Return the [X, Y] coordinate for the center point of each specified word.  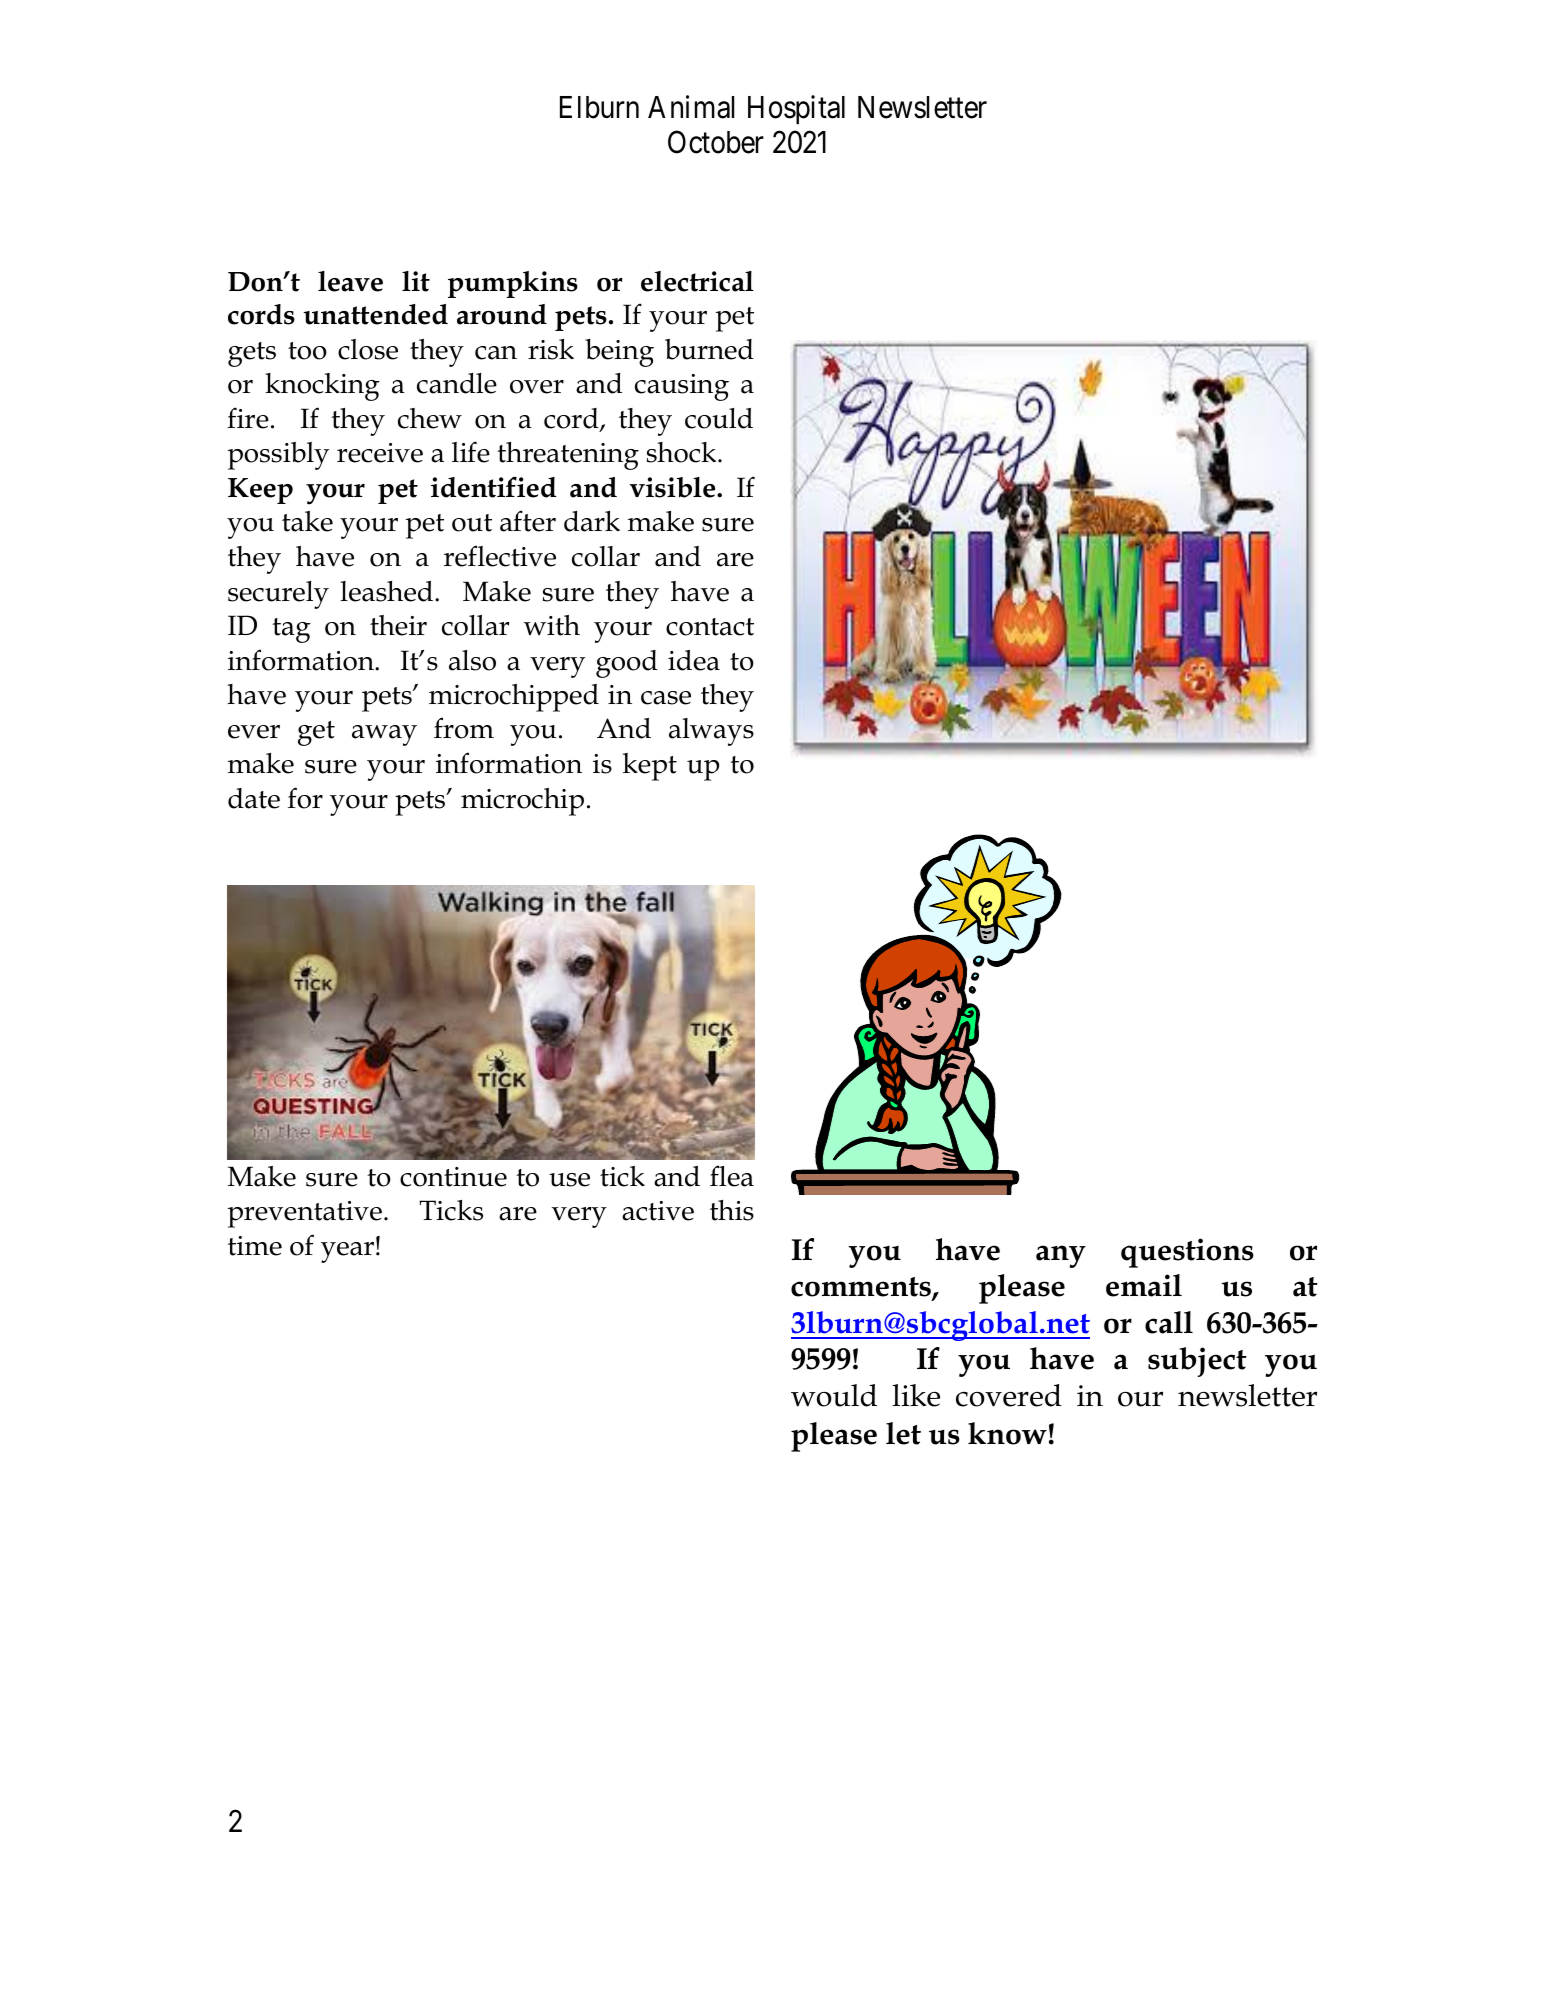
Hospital [796, 109]
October [716, 142]
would [834, 1395]
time [255, 1246]
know [1007, 1433]
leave [350, 281]
